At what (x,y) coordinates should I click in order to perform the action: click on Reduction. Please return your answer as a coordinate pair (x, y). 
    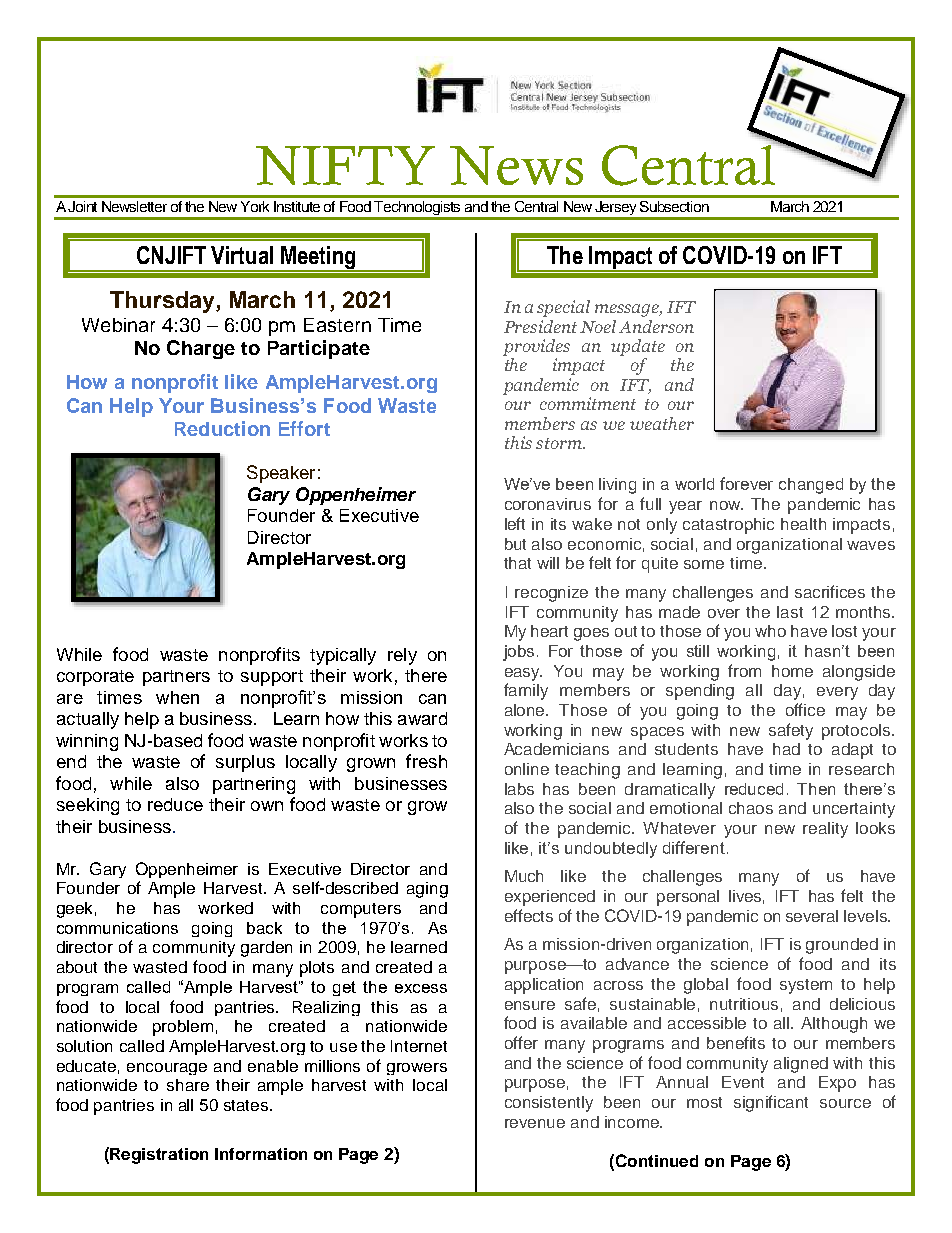
    Looking at the image, I should click on (222, 428).
